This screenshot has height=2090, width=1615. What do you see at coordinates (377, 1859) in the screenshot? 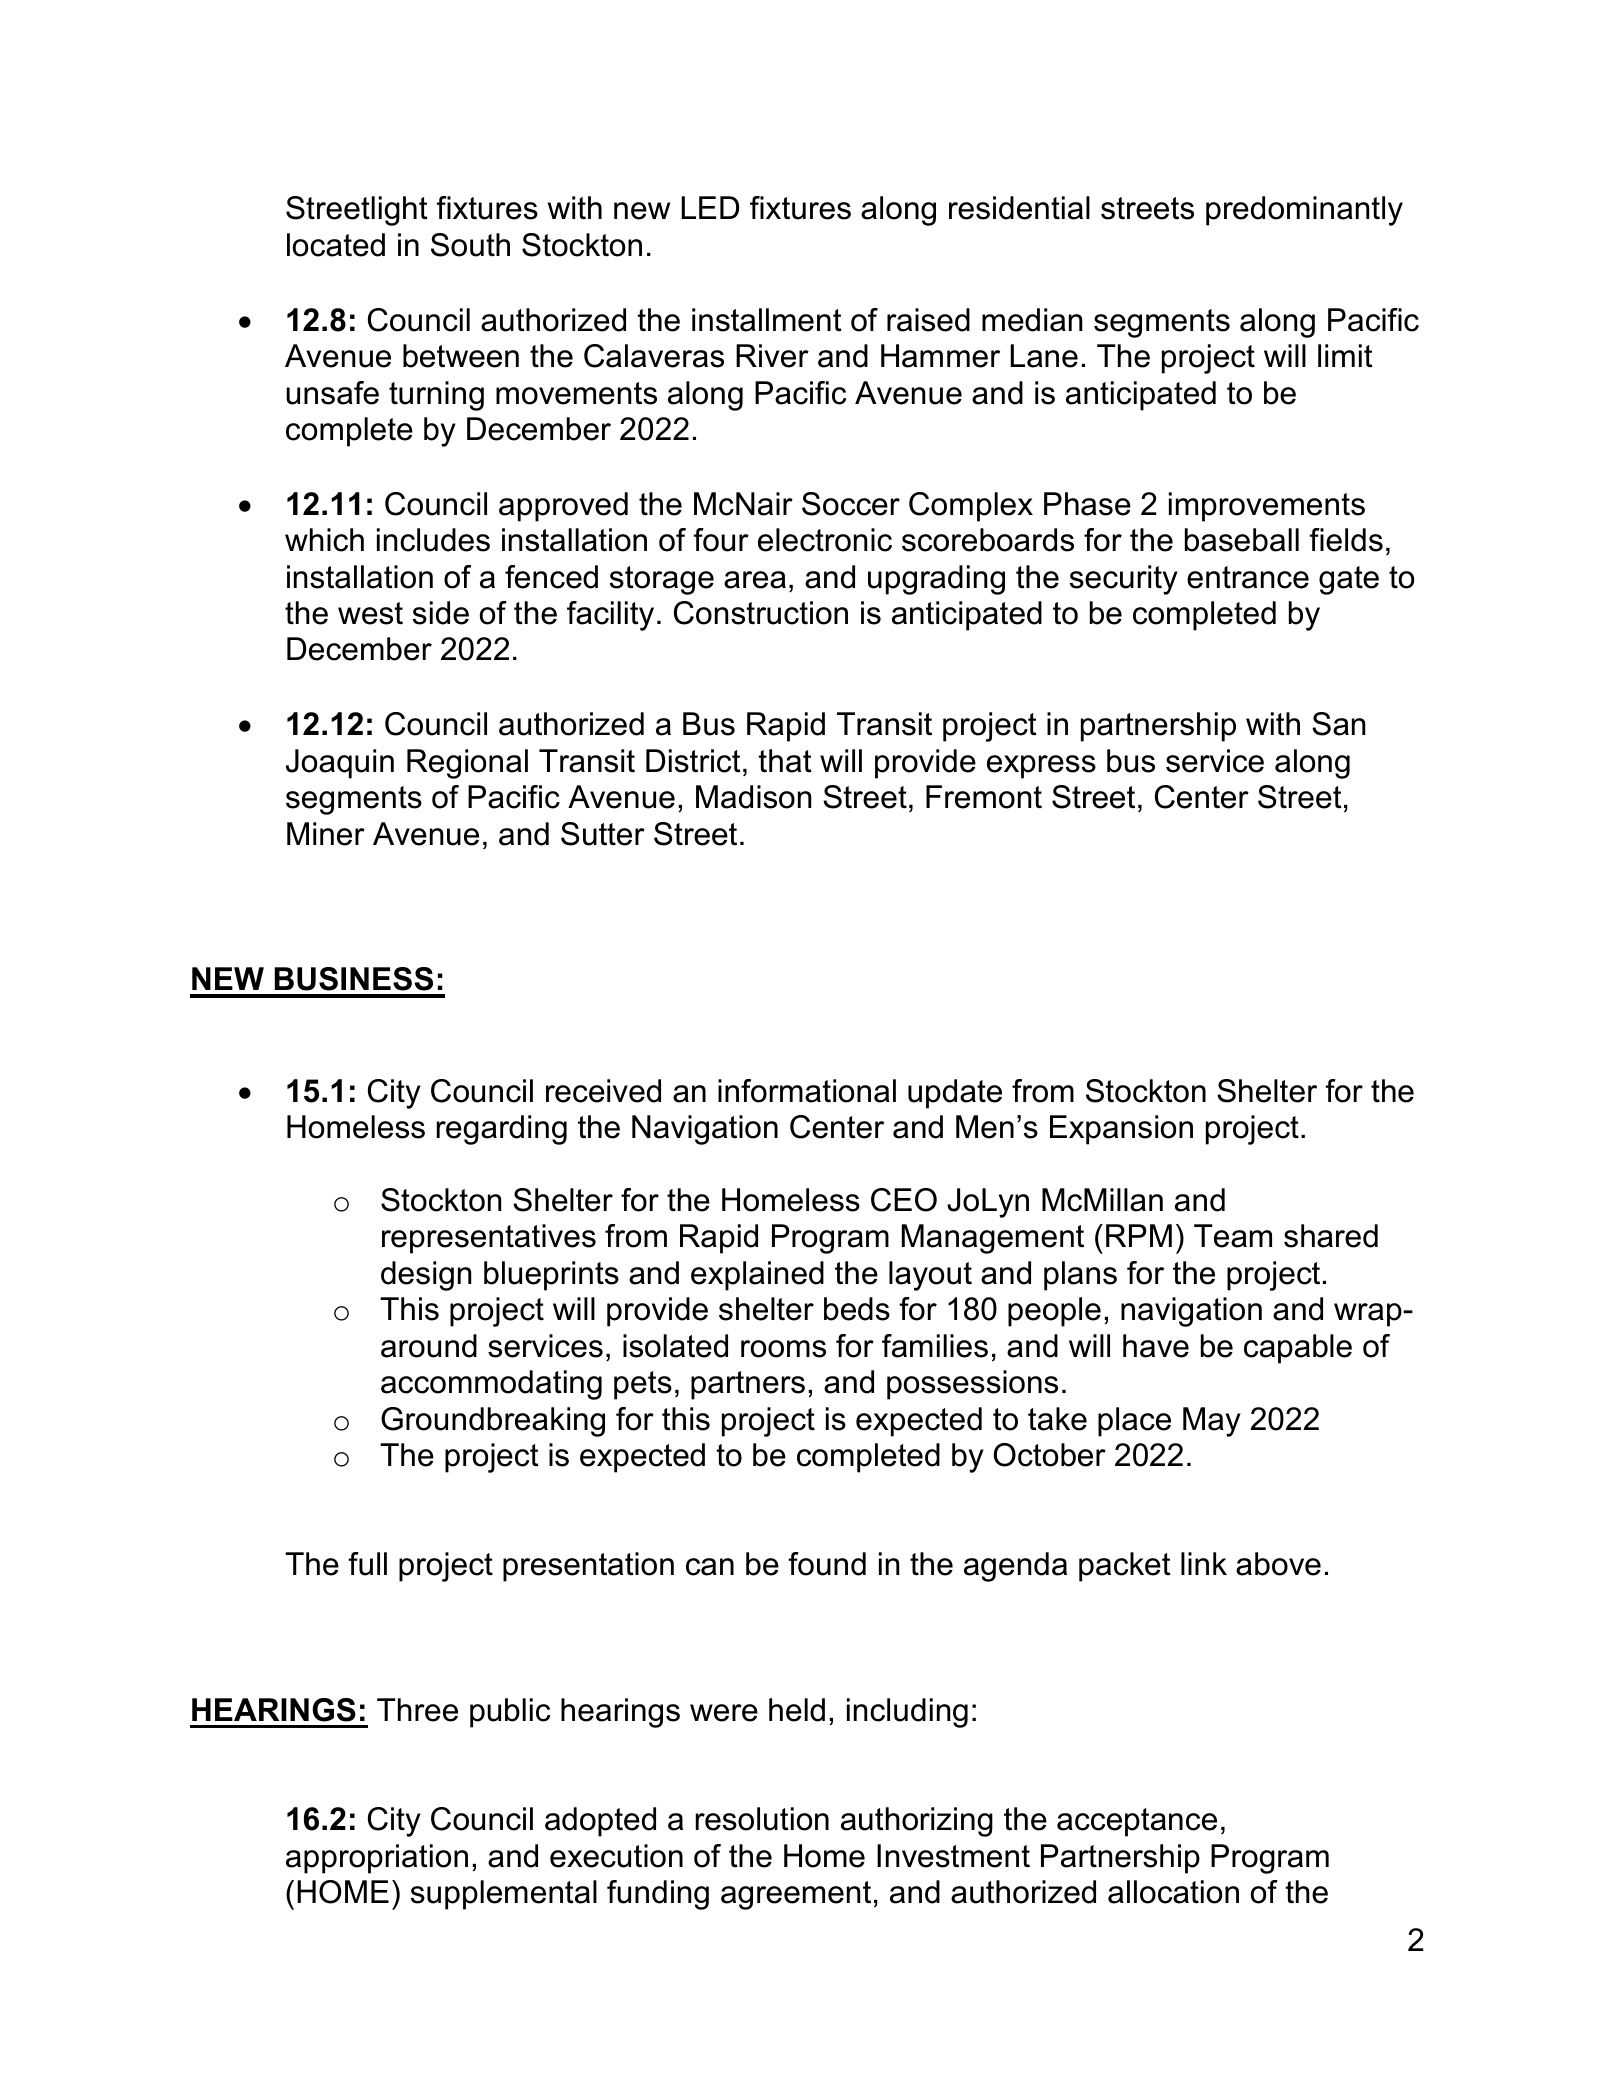
I see `appropriation` at bounding box center [377, 1859].
